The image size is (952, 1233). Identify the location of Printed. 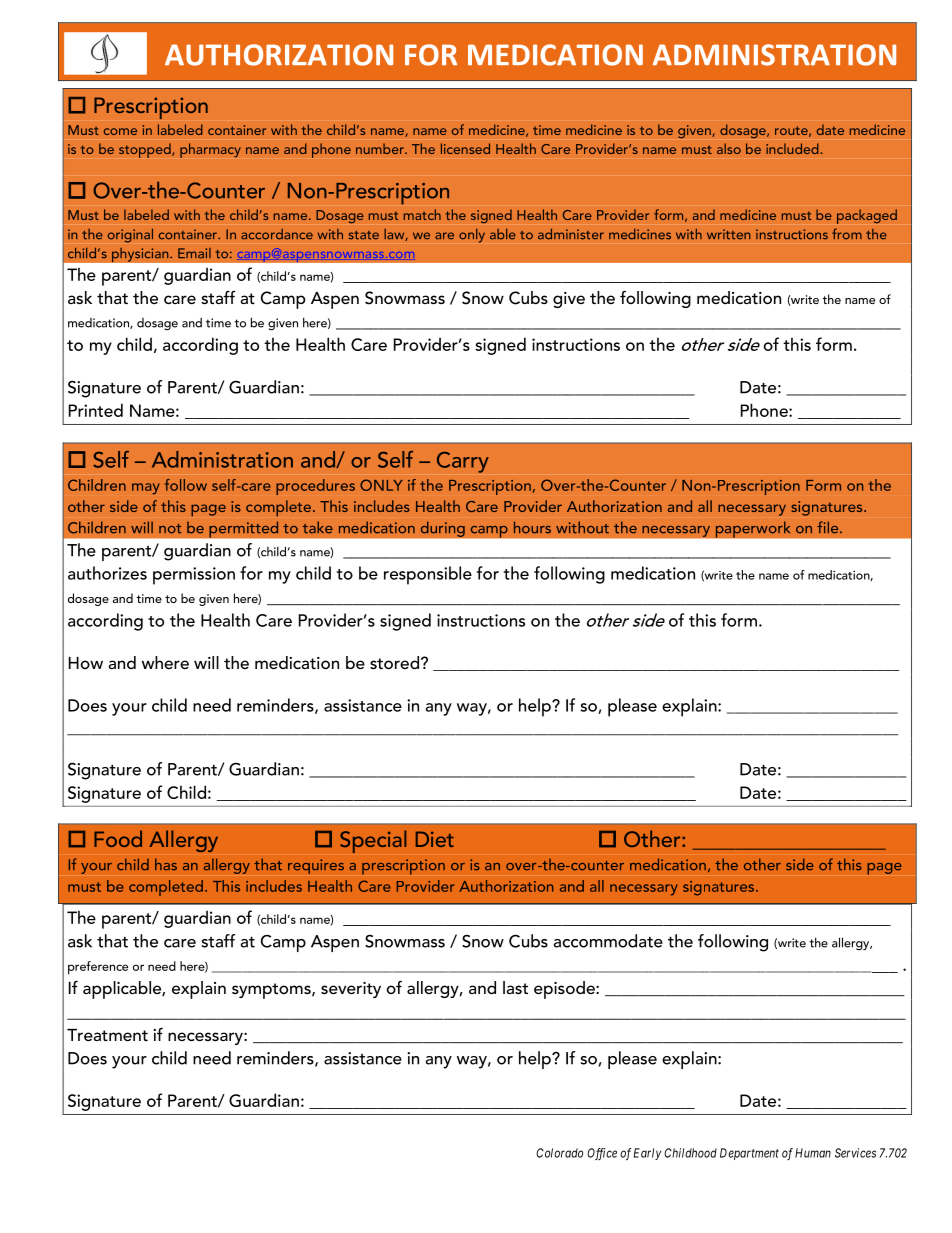
(96, 410).
